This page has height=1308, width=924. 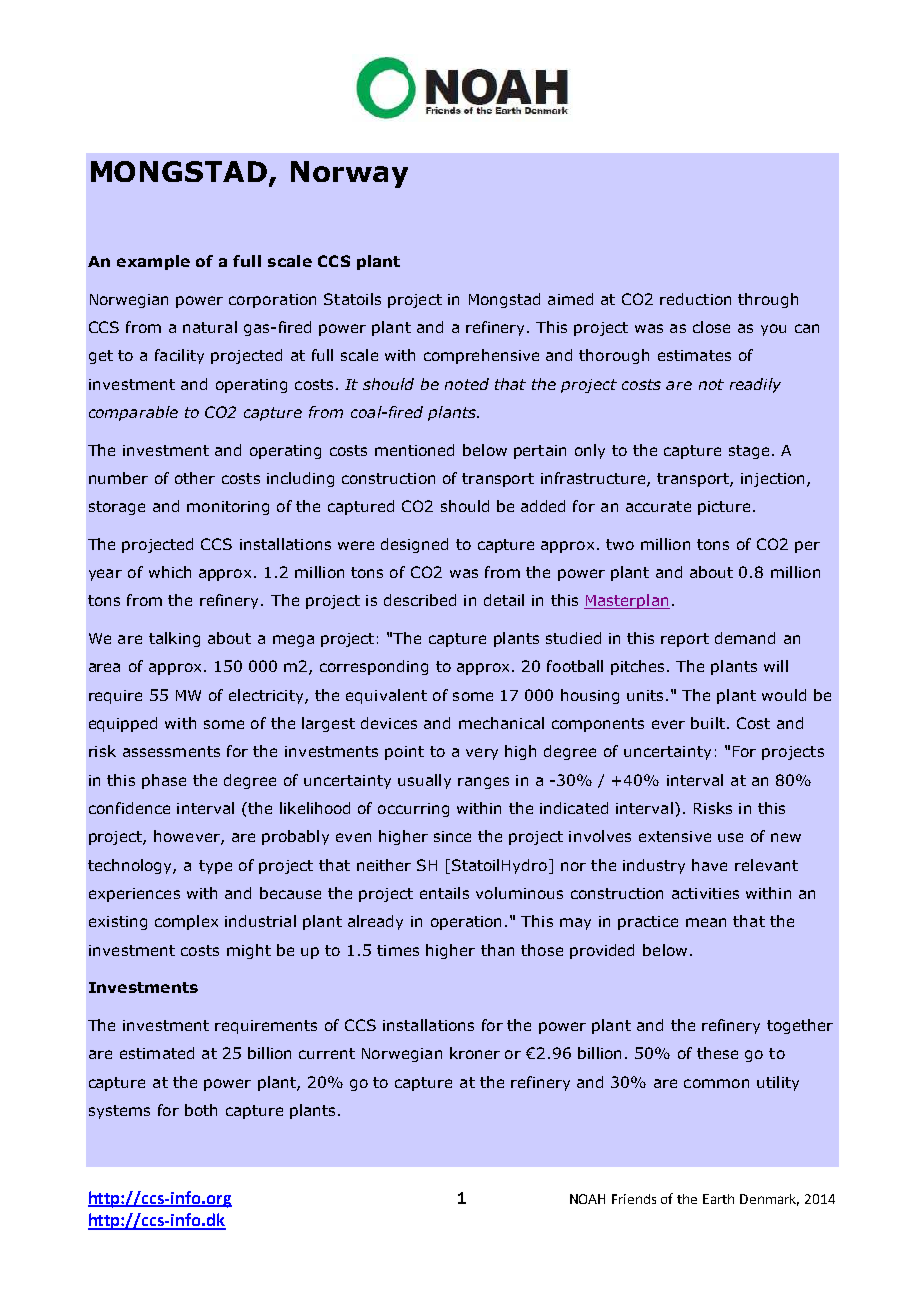 I want to click on both, so click(x=201, y=1110).
